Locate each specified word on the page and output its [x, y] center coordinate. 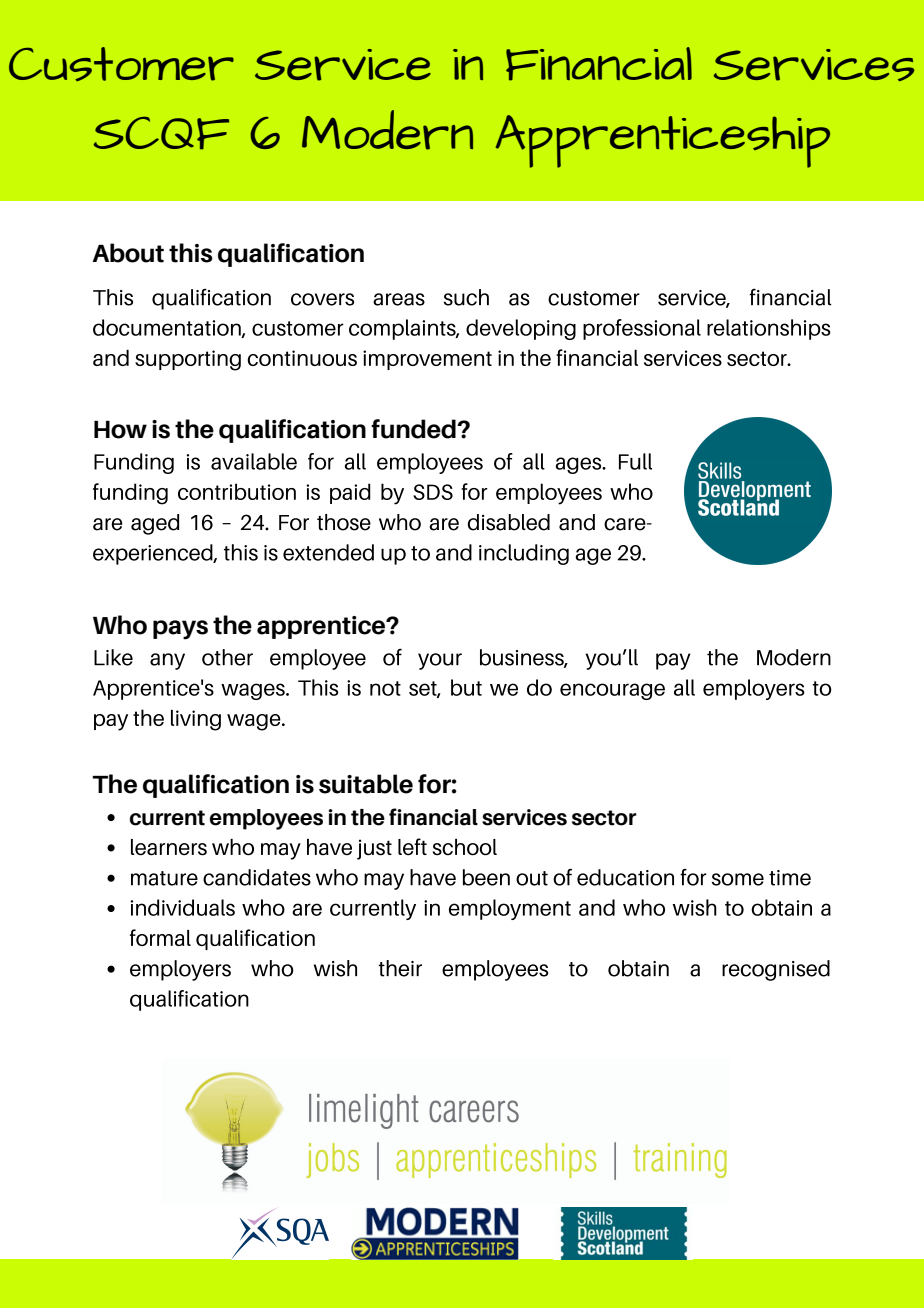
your [440, 661]
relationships [769, 329]
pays [180, 630]
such [466, 297]
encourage [612, 691]
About [128, 253]
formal [160, 937]
